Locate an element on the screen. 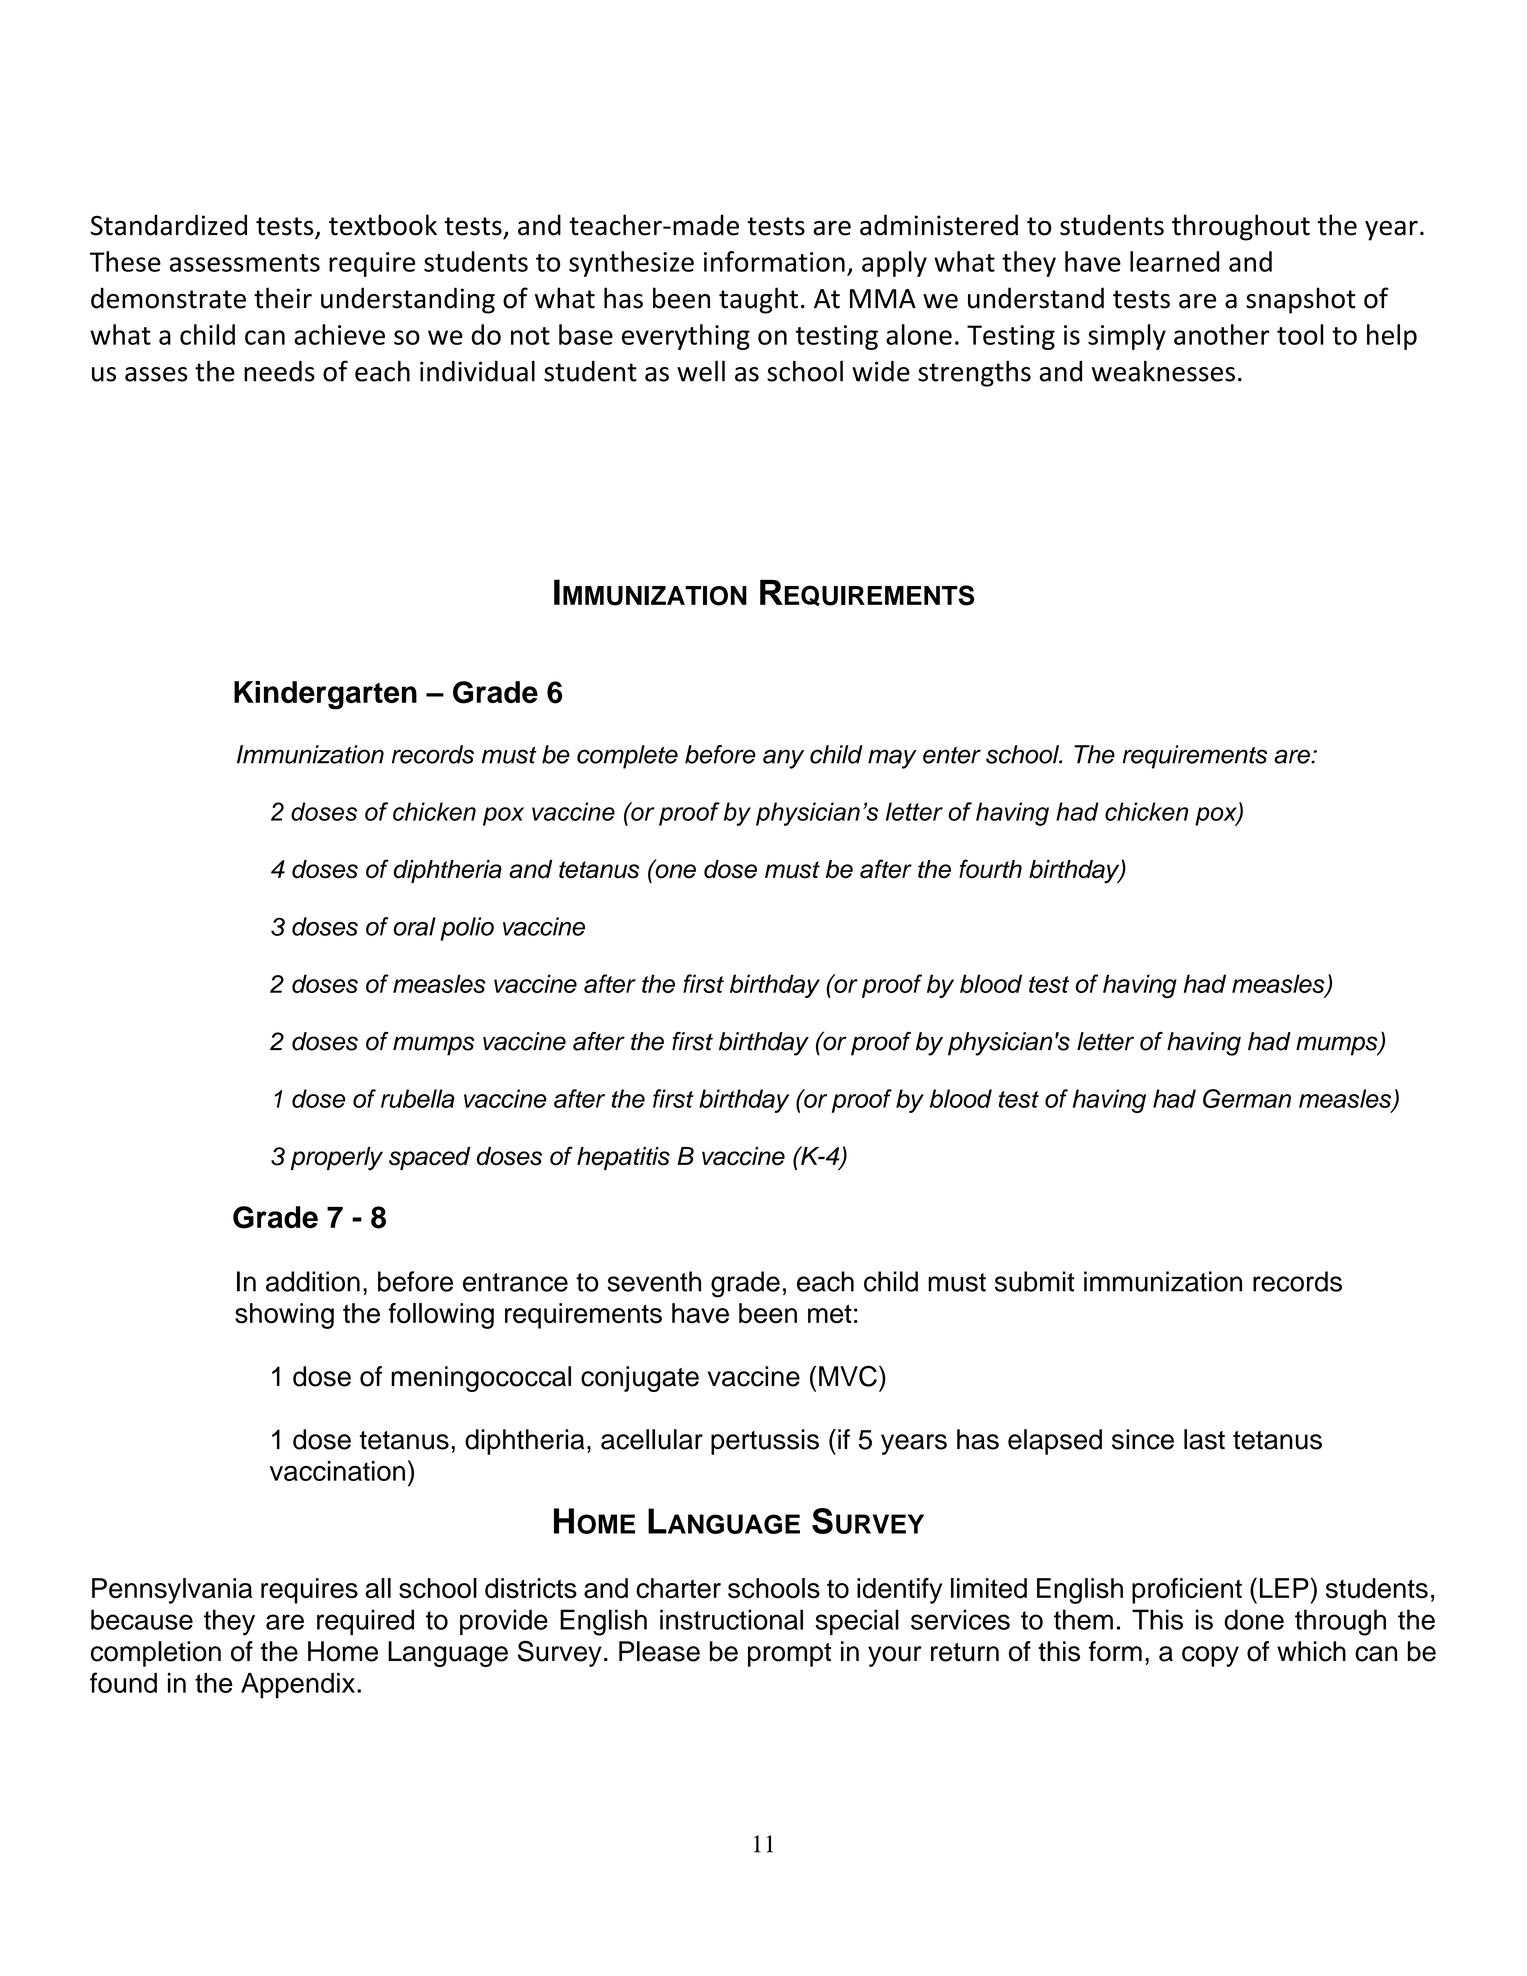 This screenshot has height=1976, width=1527. fourth is located at coordinates (990, 869).
